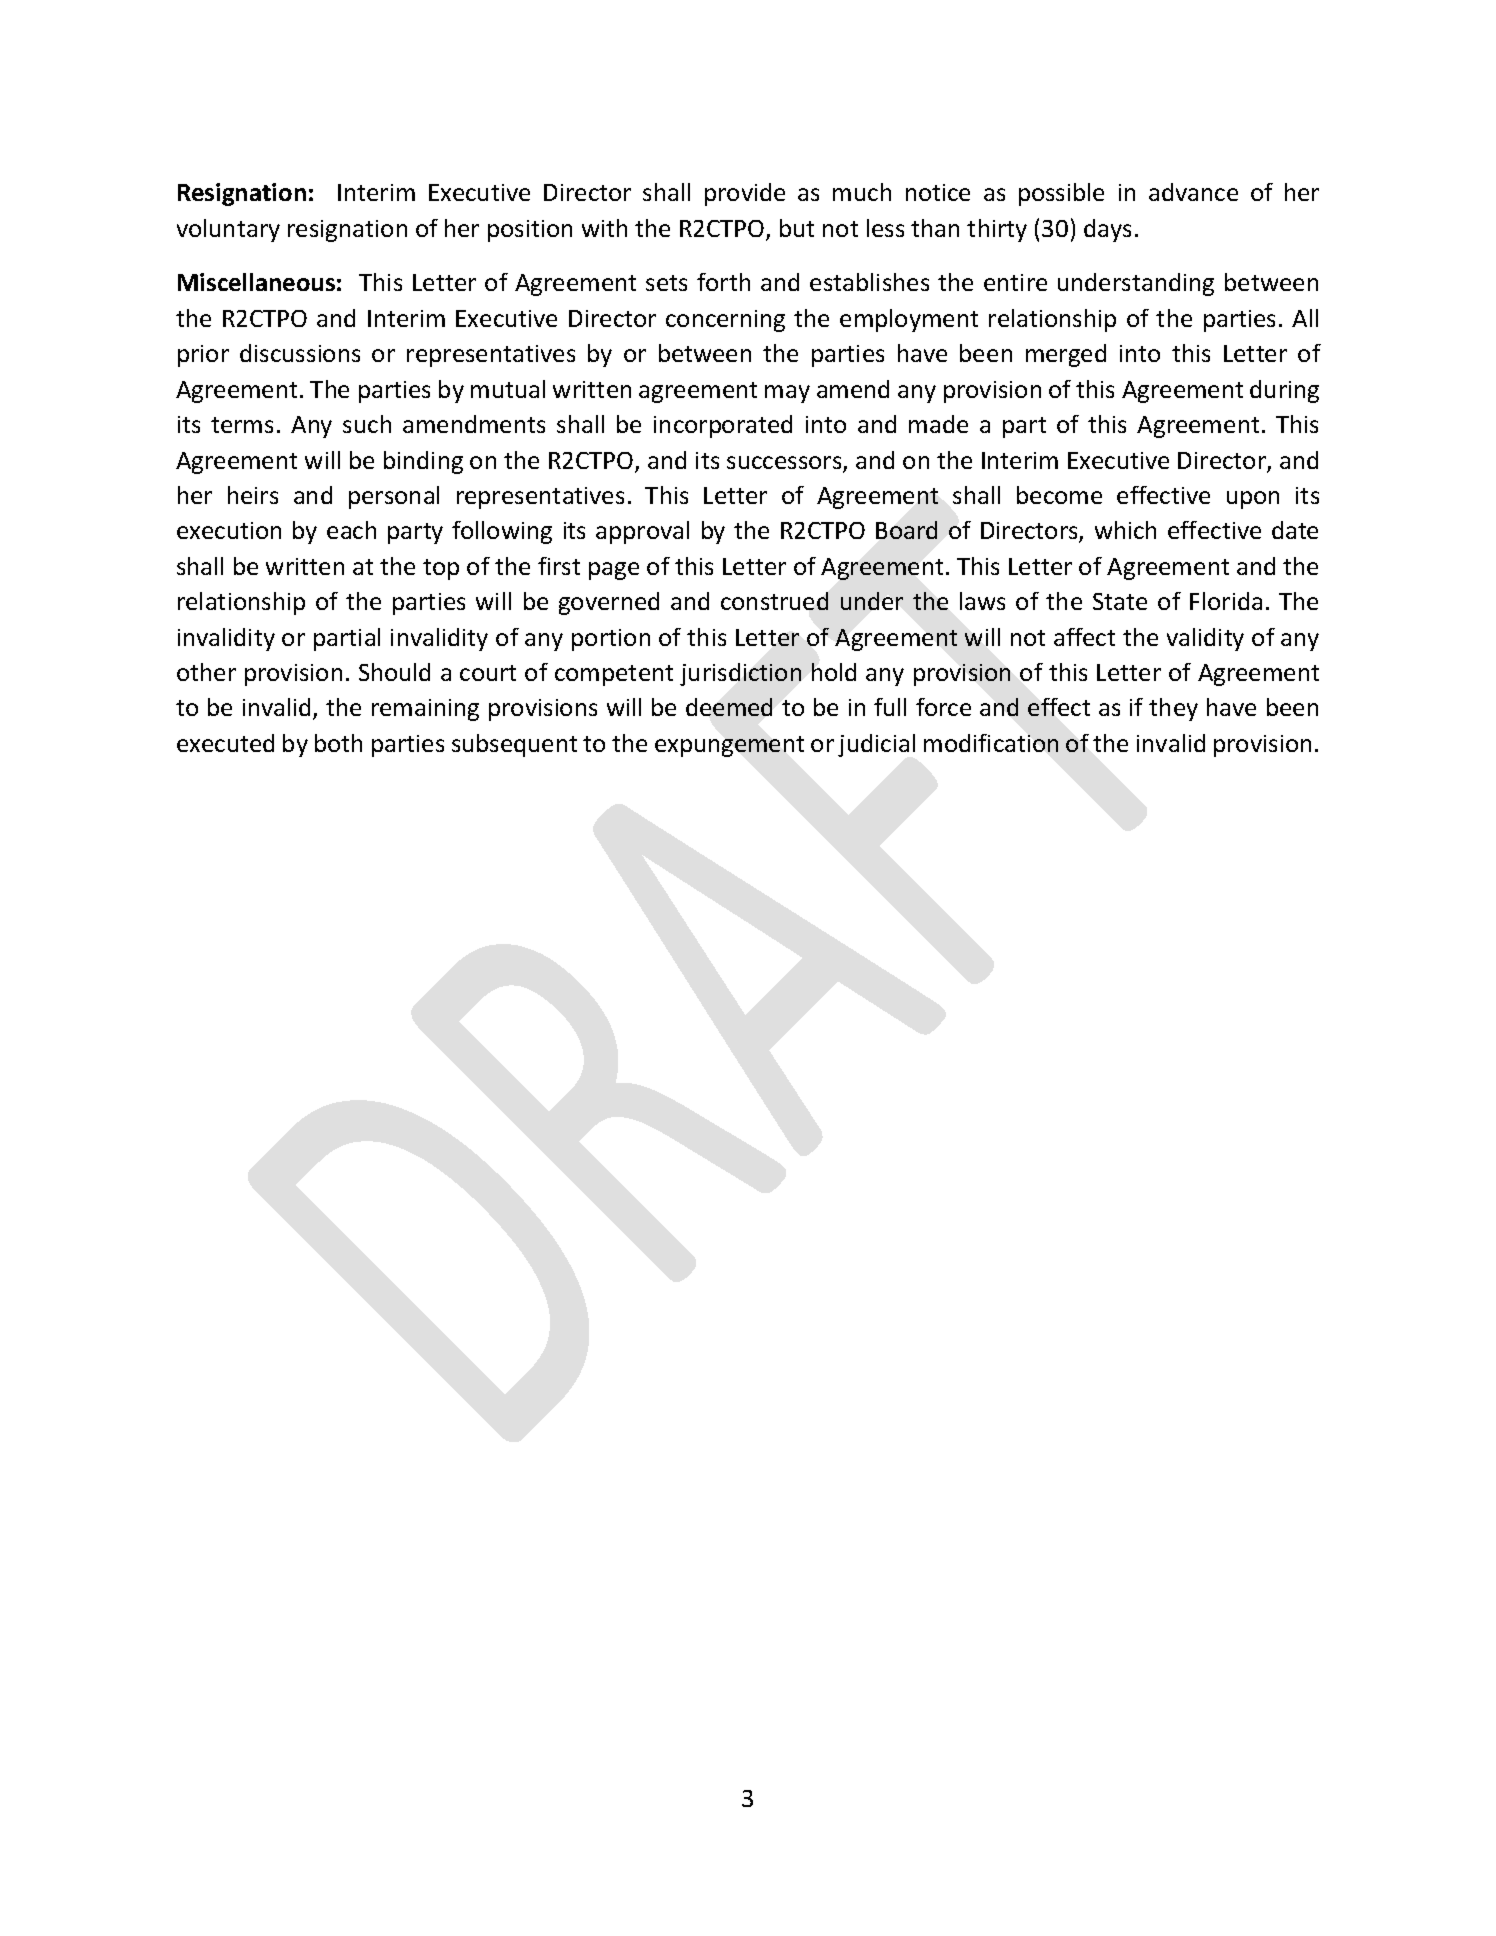 This document has width=1496, height=1936. What do you see at coordinates (1059, 495) in the document?
I see `become` at bounding box center [1059, 495].
